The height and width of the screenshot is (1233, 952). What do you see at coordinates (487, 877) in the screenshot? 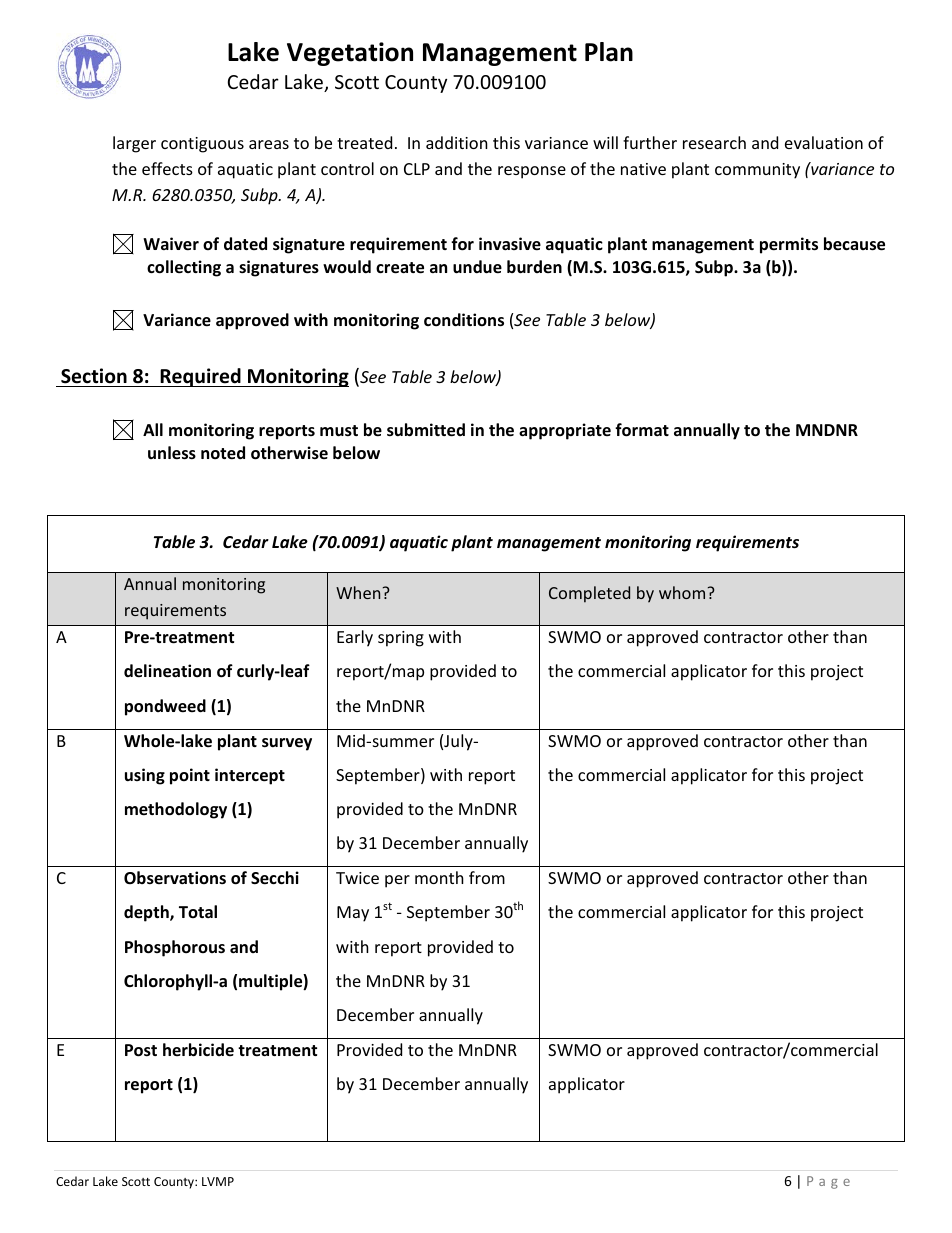
I see `from` at bounding box center [487, 877].
